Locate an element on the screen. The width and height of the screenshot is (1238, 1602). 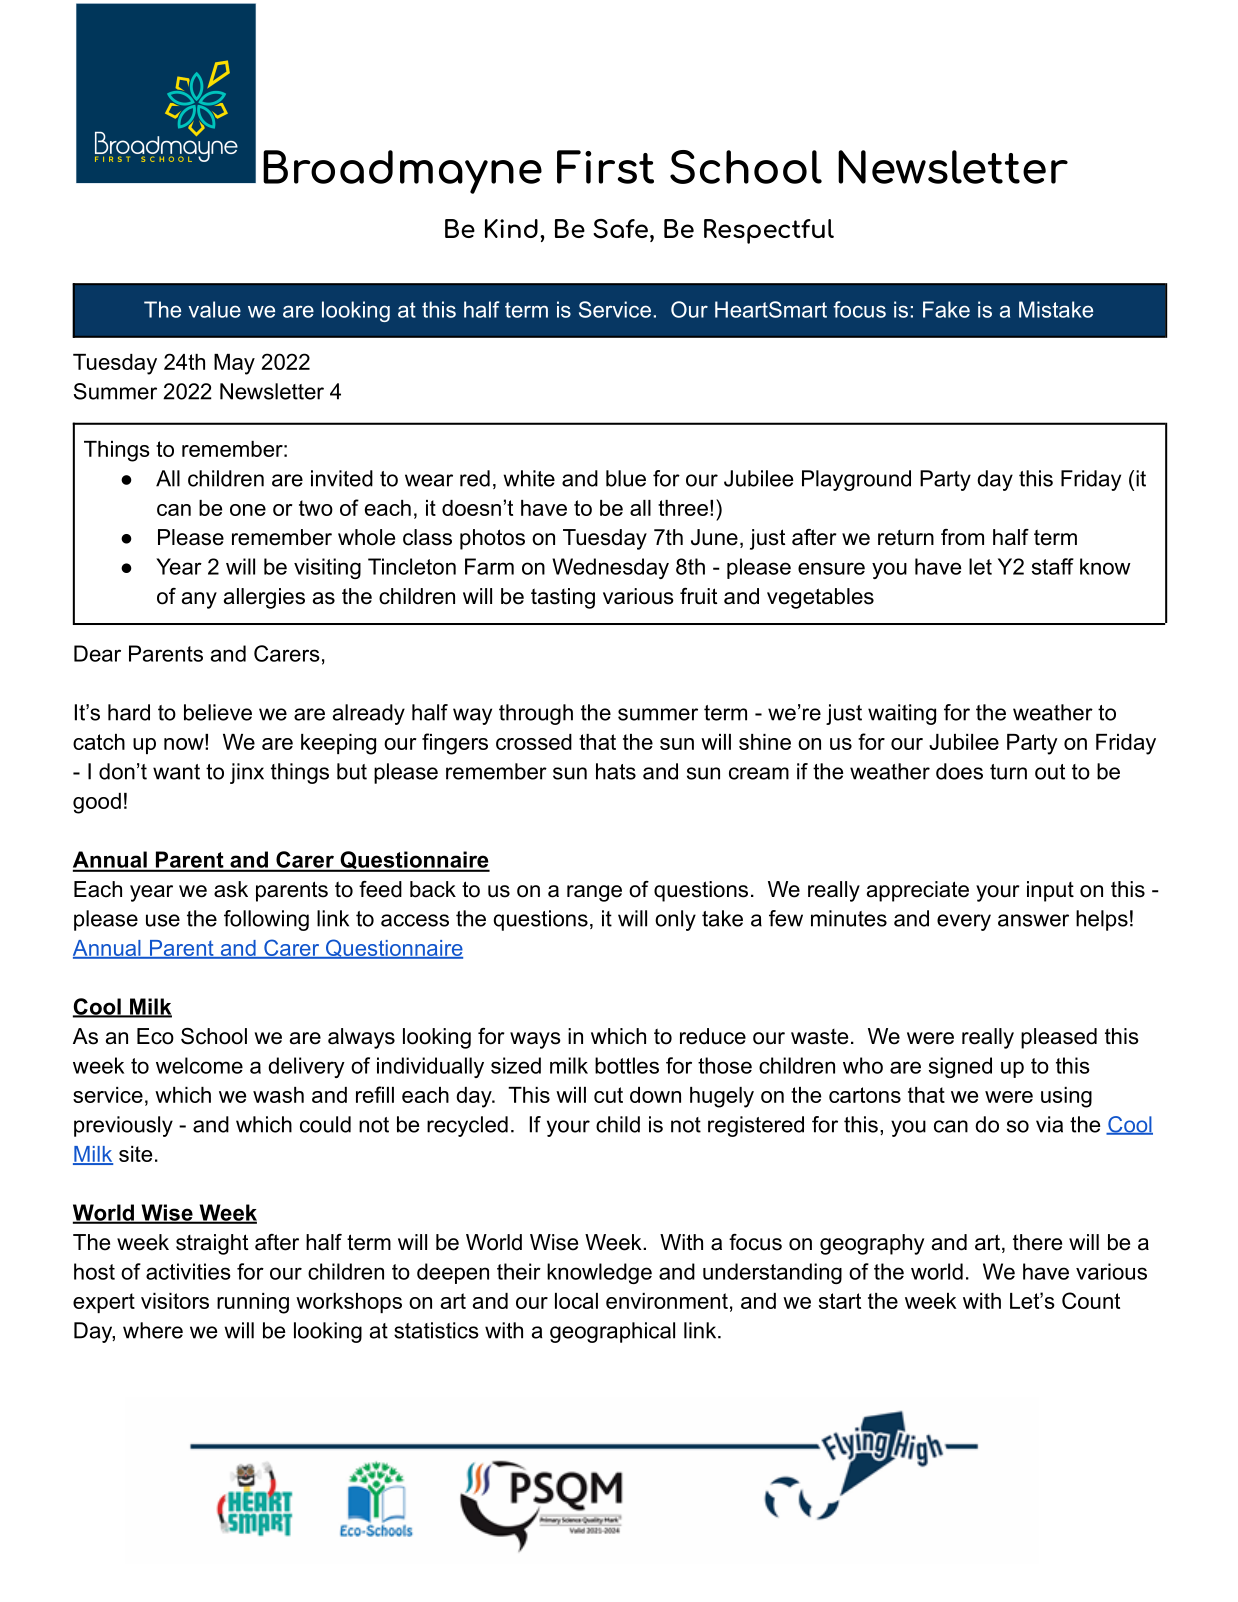
Fake is located at coordinates (946, 309).
